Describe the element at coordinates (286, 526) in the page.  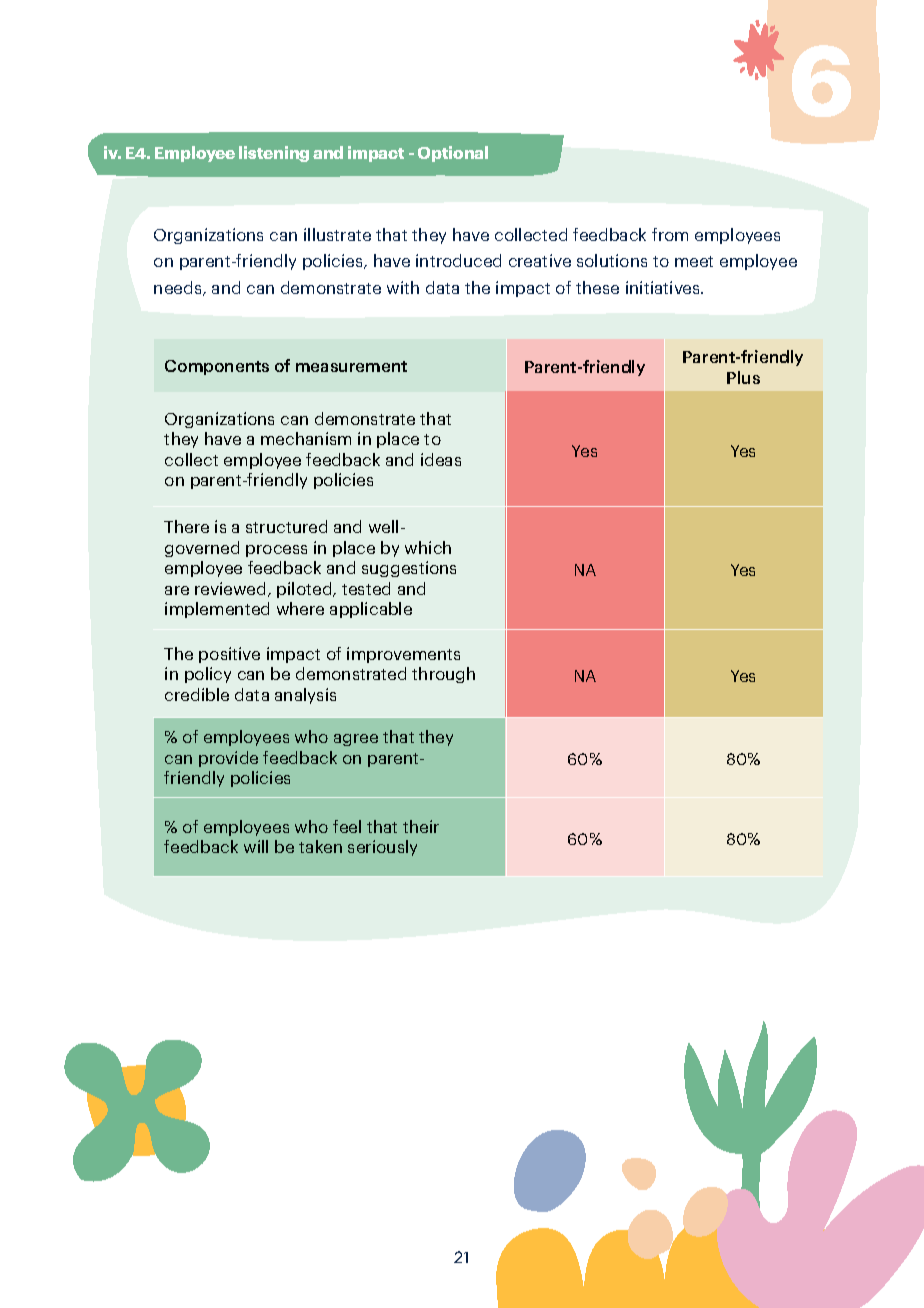
I see `structured` at that location.
